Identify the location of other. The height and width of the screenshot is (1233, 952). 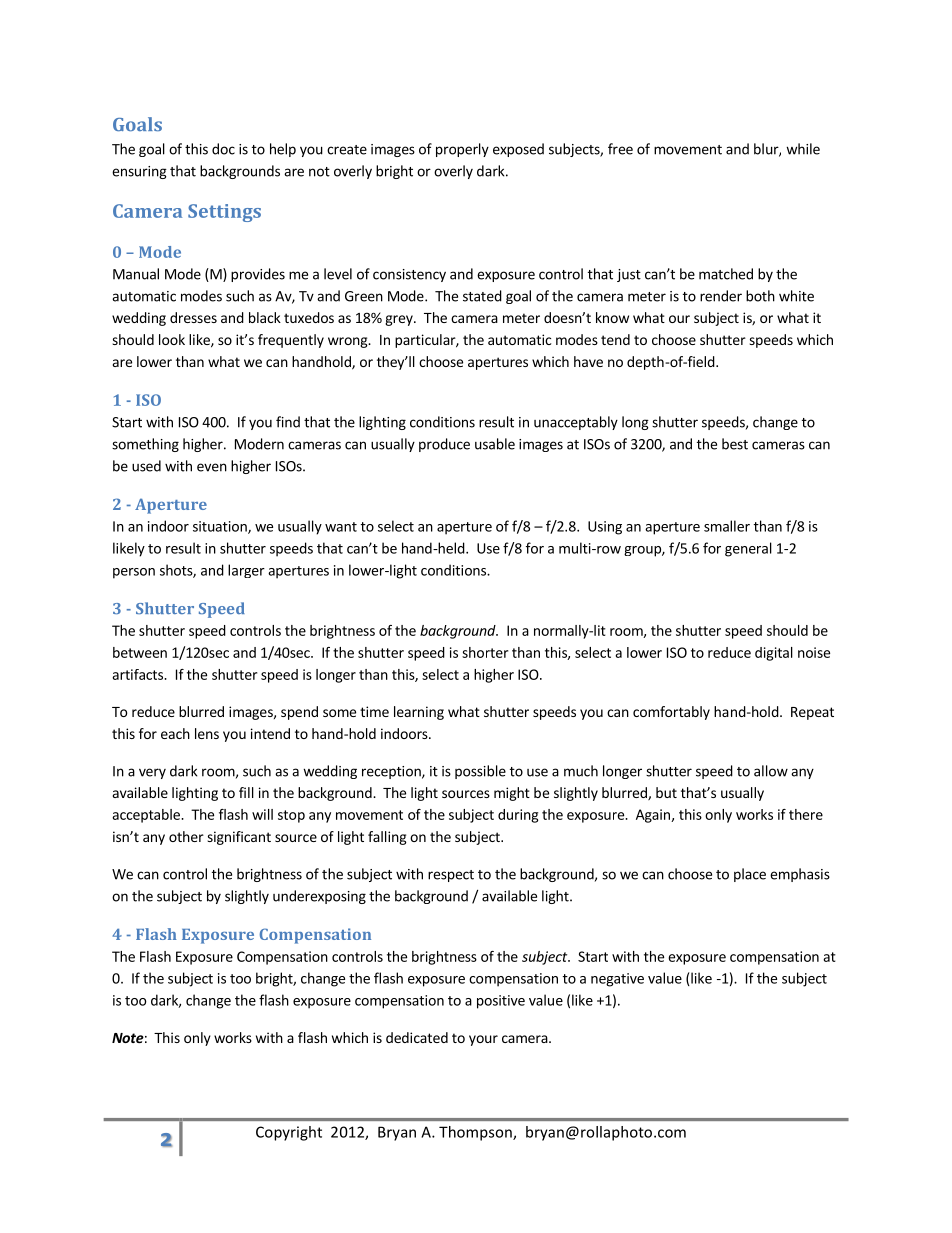
(186, 836).
